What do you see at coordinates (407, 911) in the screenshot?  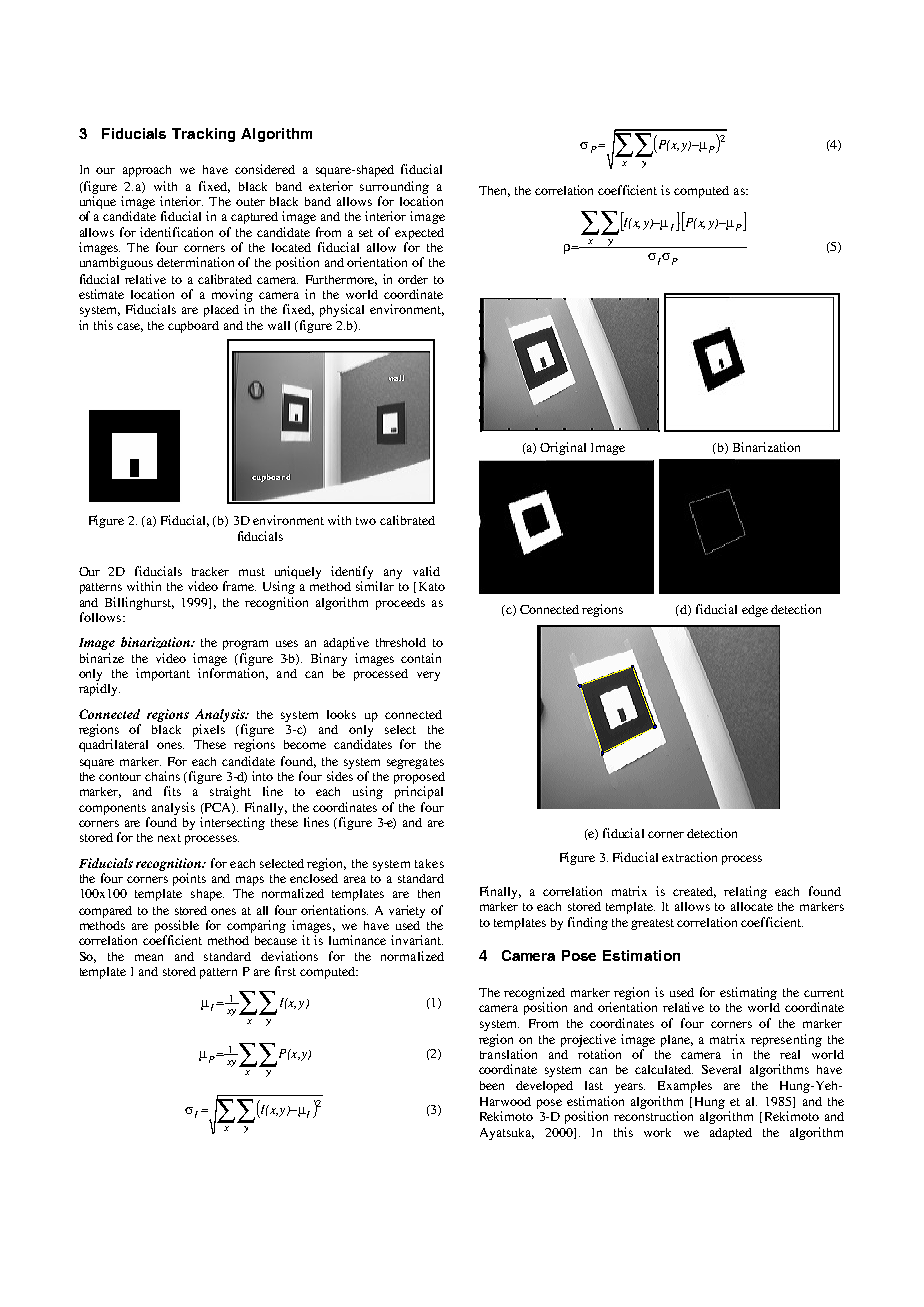 I see `variety` at bounding box center [407, 911].
